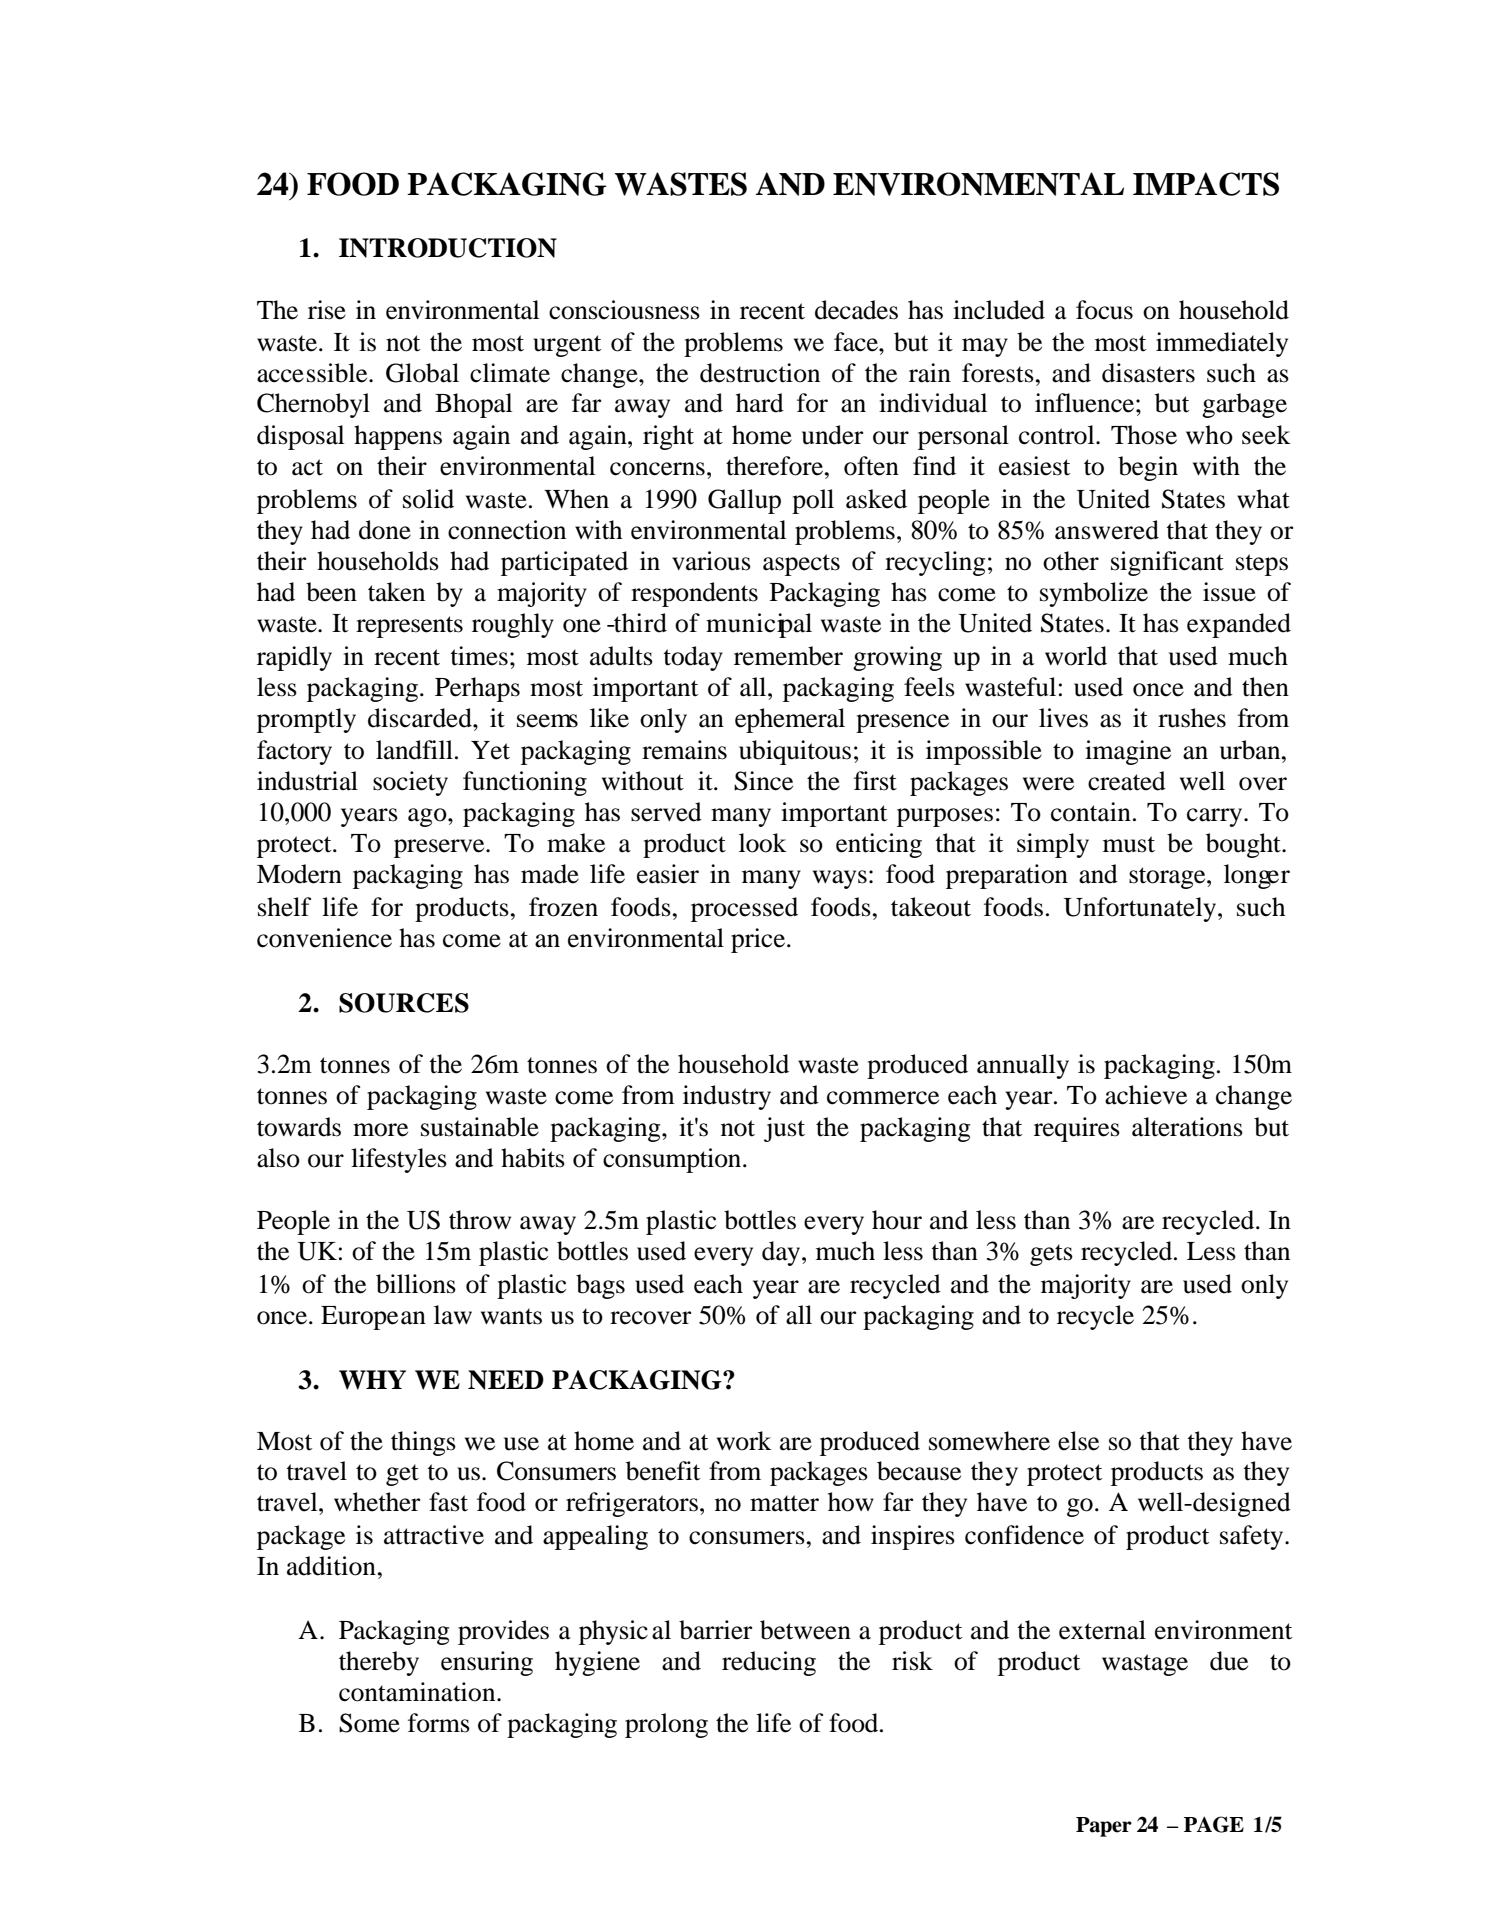 This screenshot has width=1486, height=1923. Describe the element at coordinates (439, 1723) in the screenshot. I see `forms` at that location.
